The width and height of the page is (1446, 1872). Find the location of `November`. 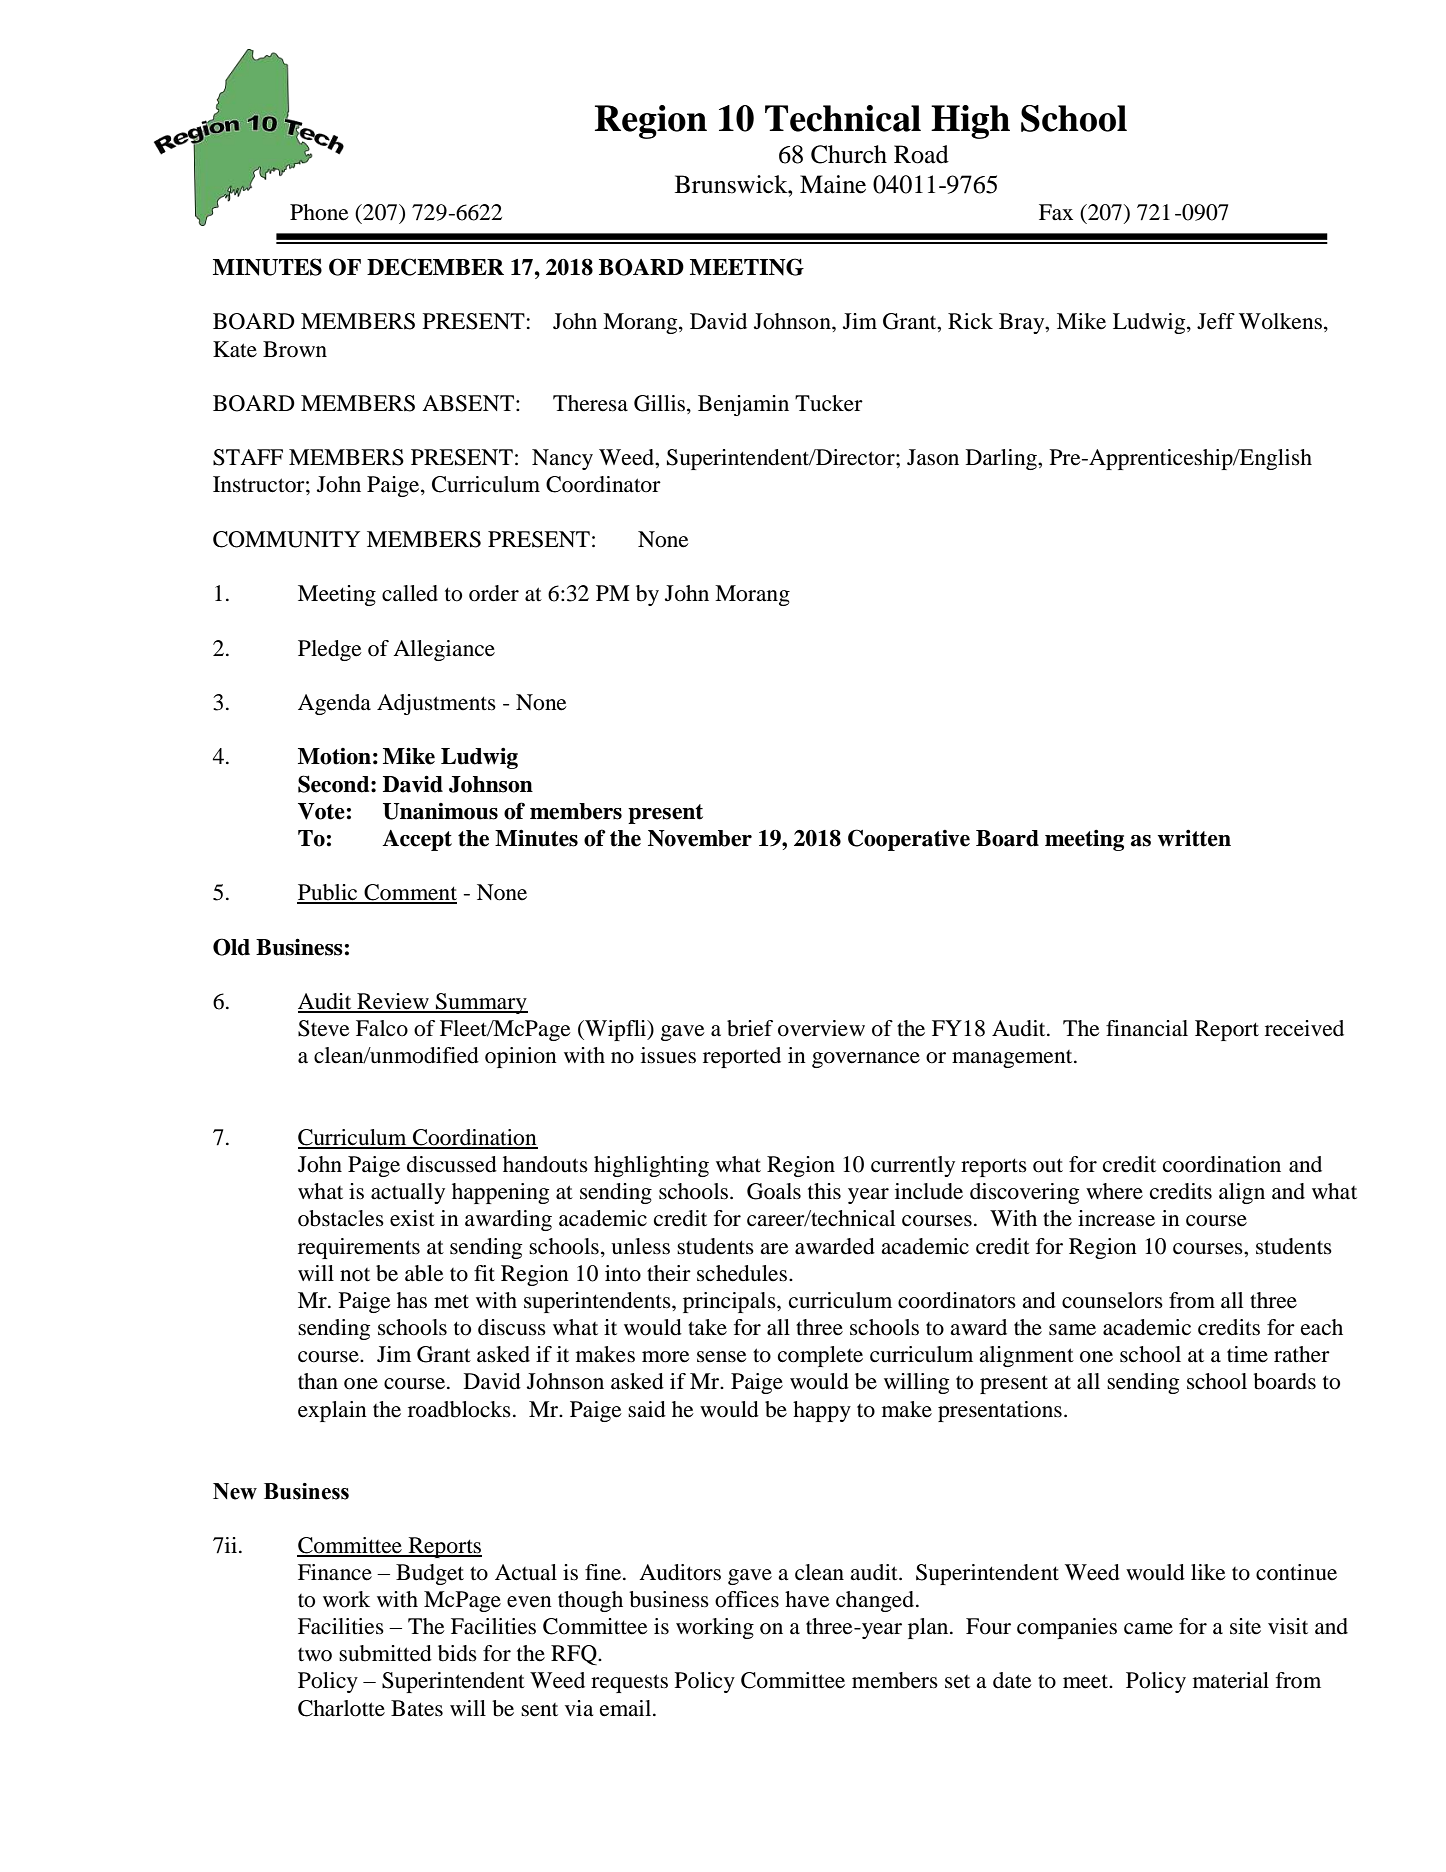

November is located at coordinates (700, 838).
